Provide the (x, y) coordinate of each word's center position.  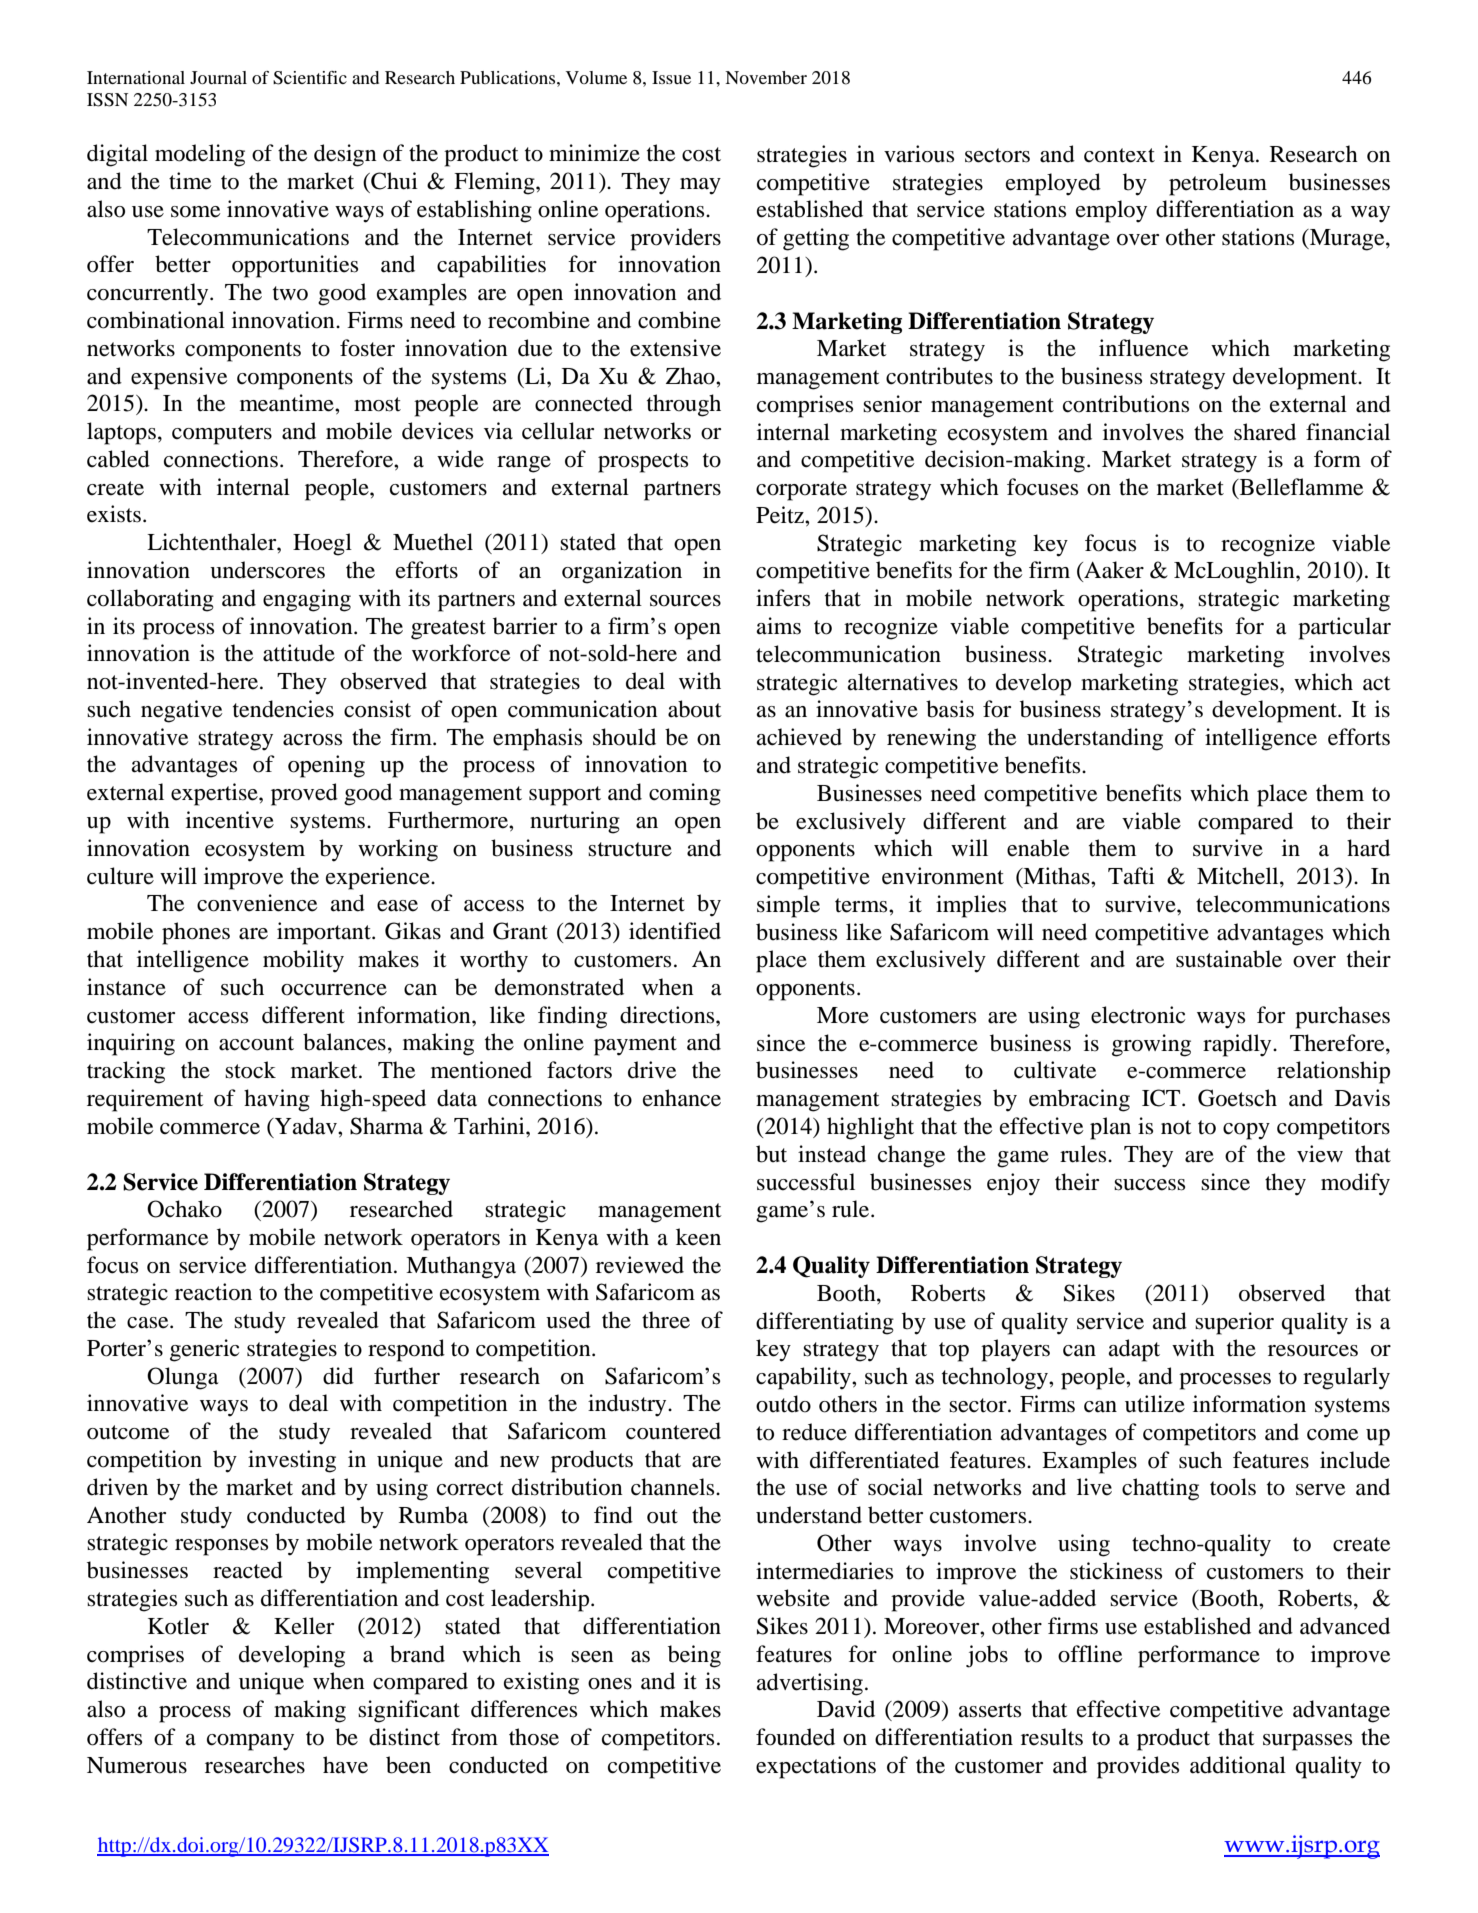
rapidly (1238, 1045)
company (250, 1742)
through (684, 405)
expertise (215, 794)
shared (1265, 432)
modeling (200, 155)
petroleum (1218, 184)
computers (222, 435)
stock (250, 1070)
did (338, 1376)
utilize (1155, 1404)
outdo (783, 1404)
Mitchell (1239, 876)
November (766, 77)
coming (685, 794)
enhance (682, 1098)
